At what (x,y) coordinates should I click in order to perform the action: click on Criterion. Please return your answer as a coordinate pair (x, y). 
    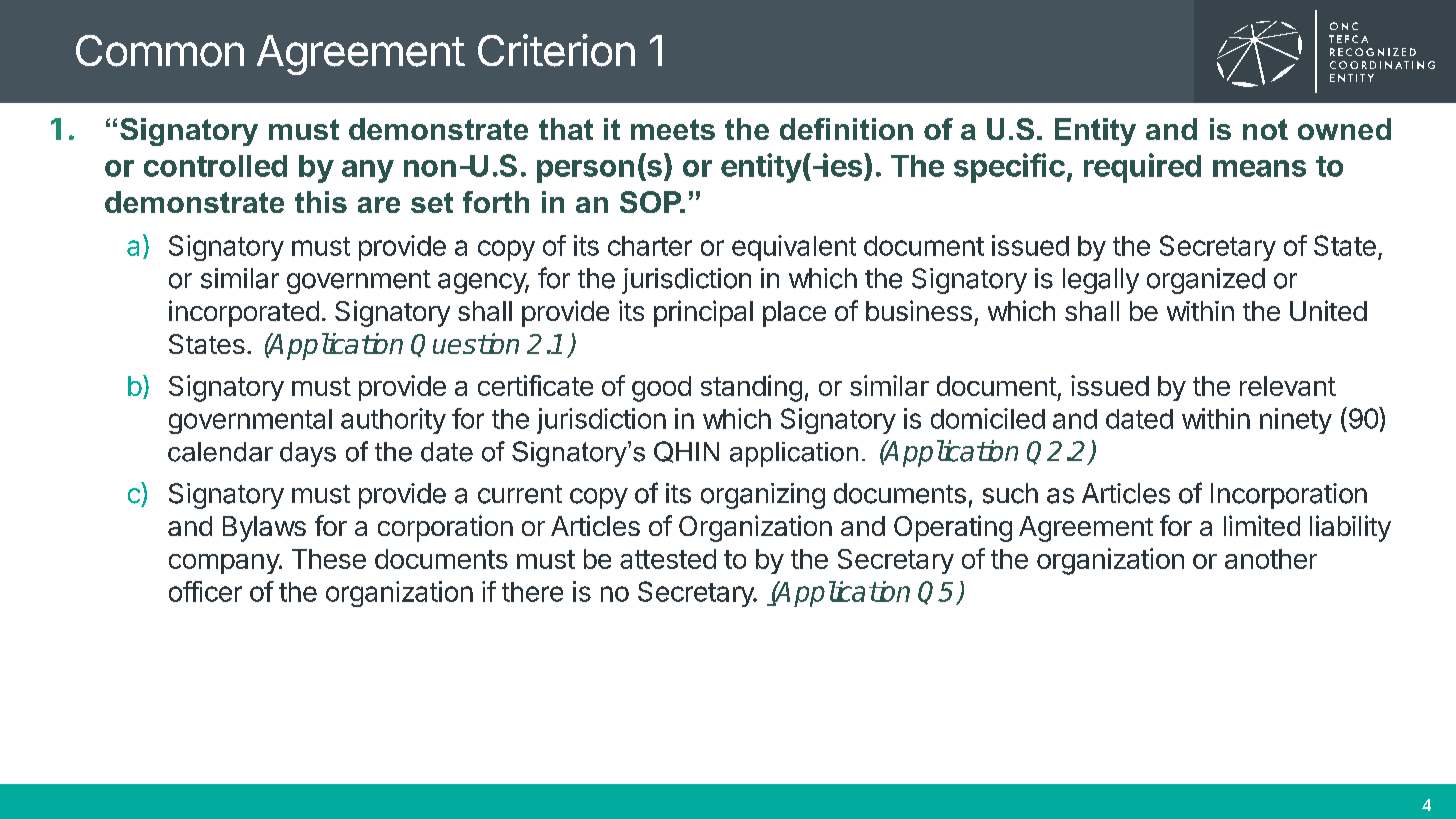
    Looking at the image, I should click on (556, 50).
